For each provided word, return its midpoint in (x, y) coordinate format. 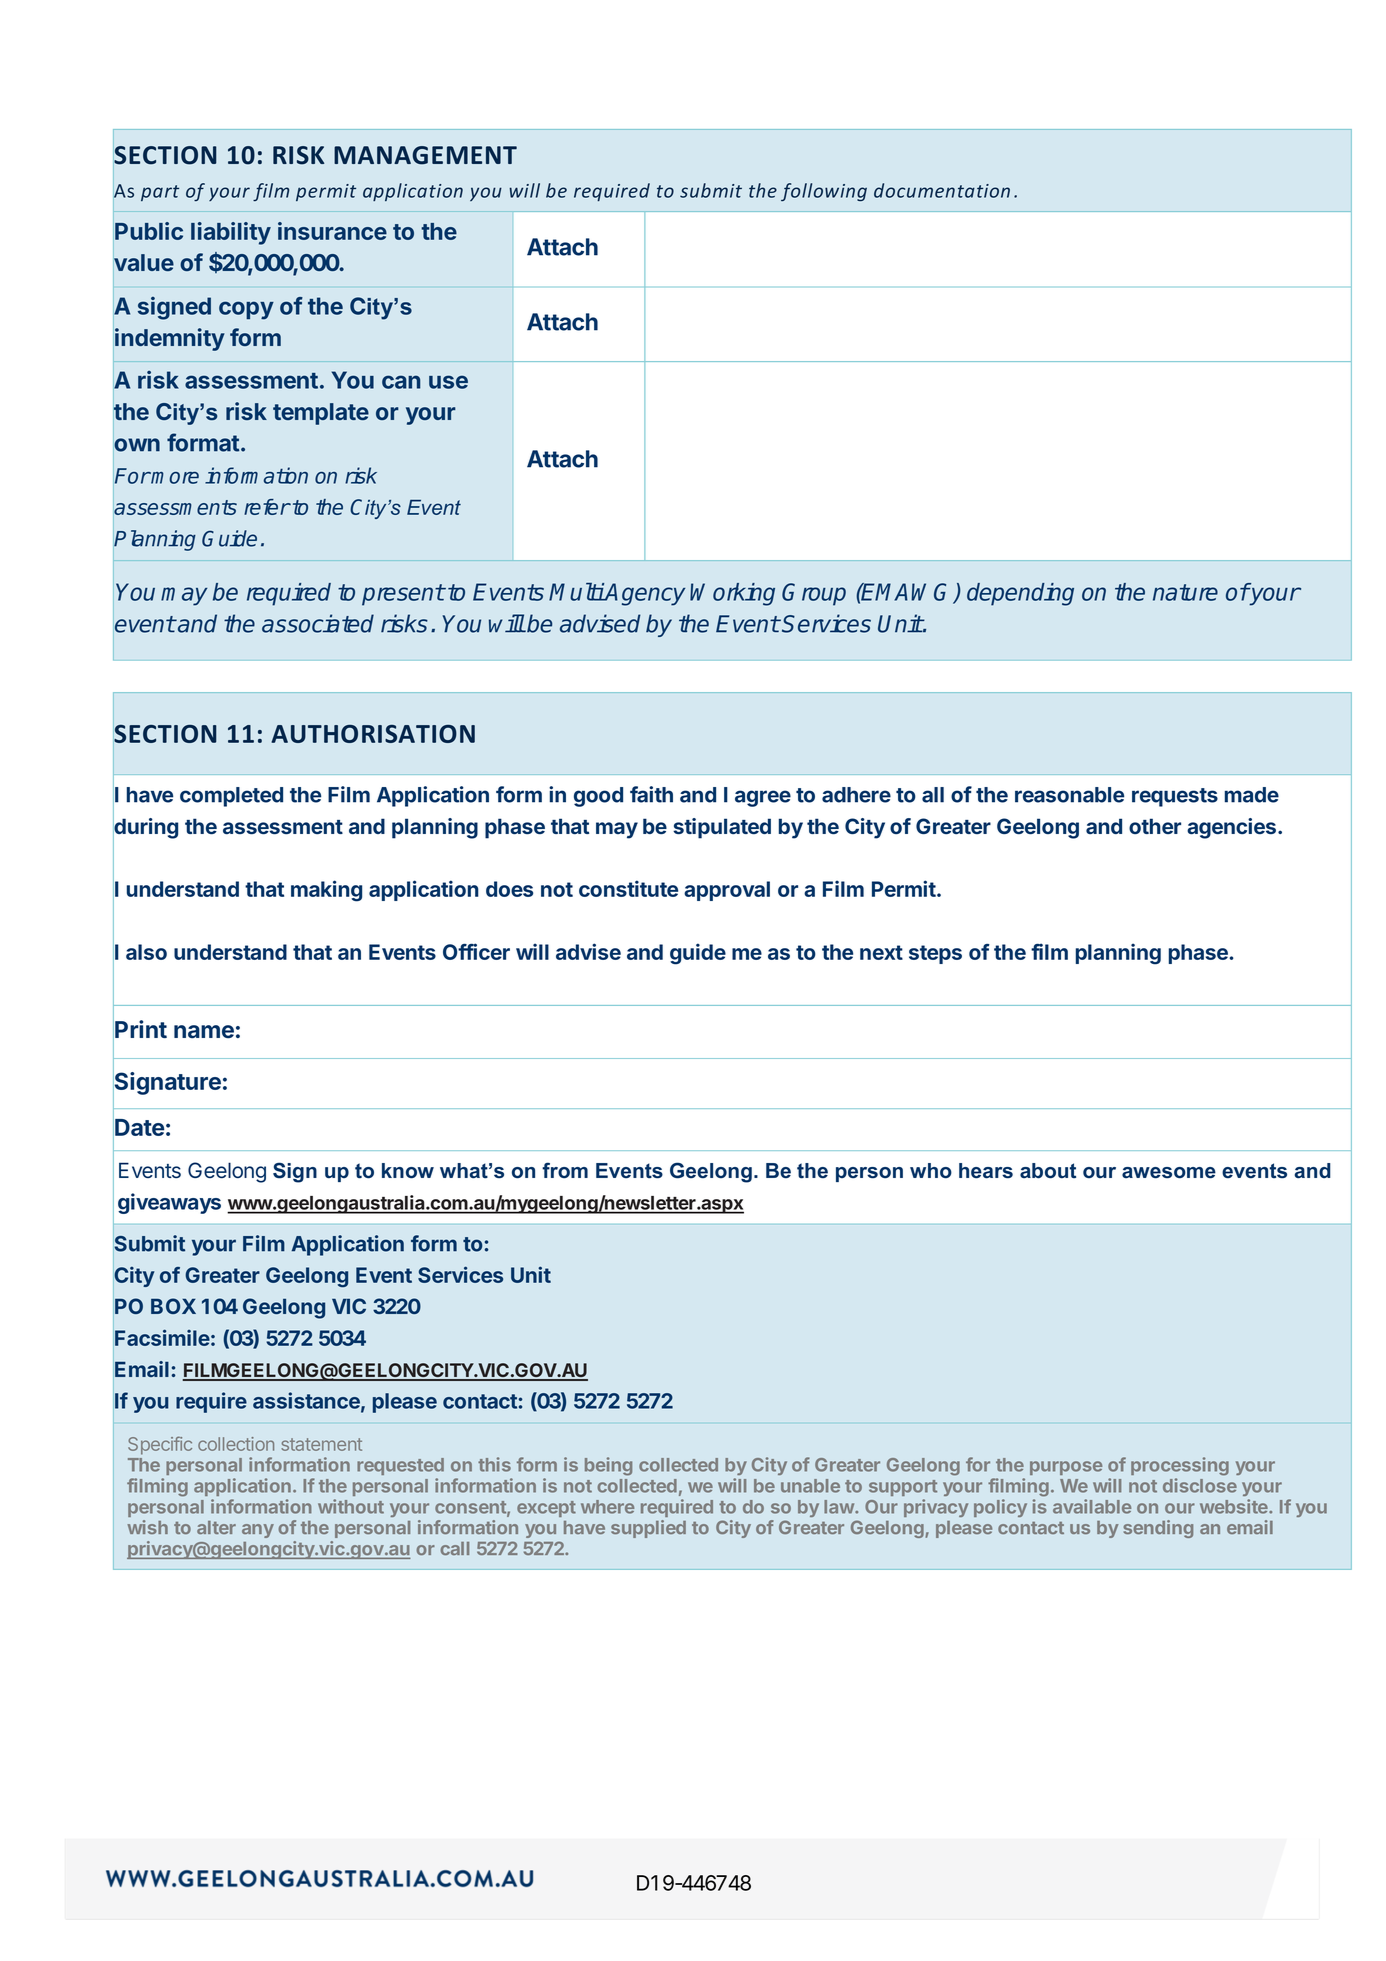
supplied (648, 1529)
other (1155, 826)
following (824, 192)
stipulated (722, 828)
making (326, 891)
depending (1020, 594)
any (258, 1531)
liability (231, 233)
